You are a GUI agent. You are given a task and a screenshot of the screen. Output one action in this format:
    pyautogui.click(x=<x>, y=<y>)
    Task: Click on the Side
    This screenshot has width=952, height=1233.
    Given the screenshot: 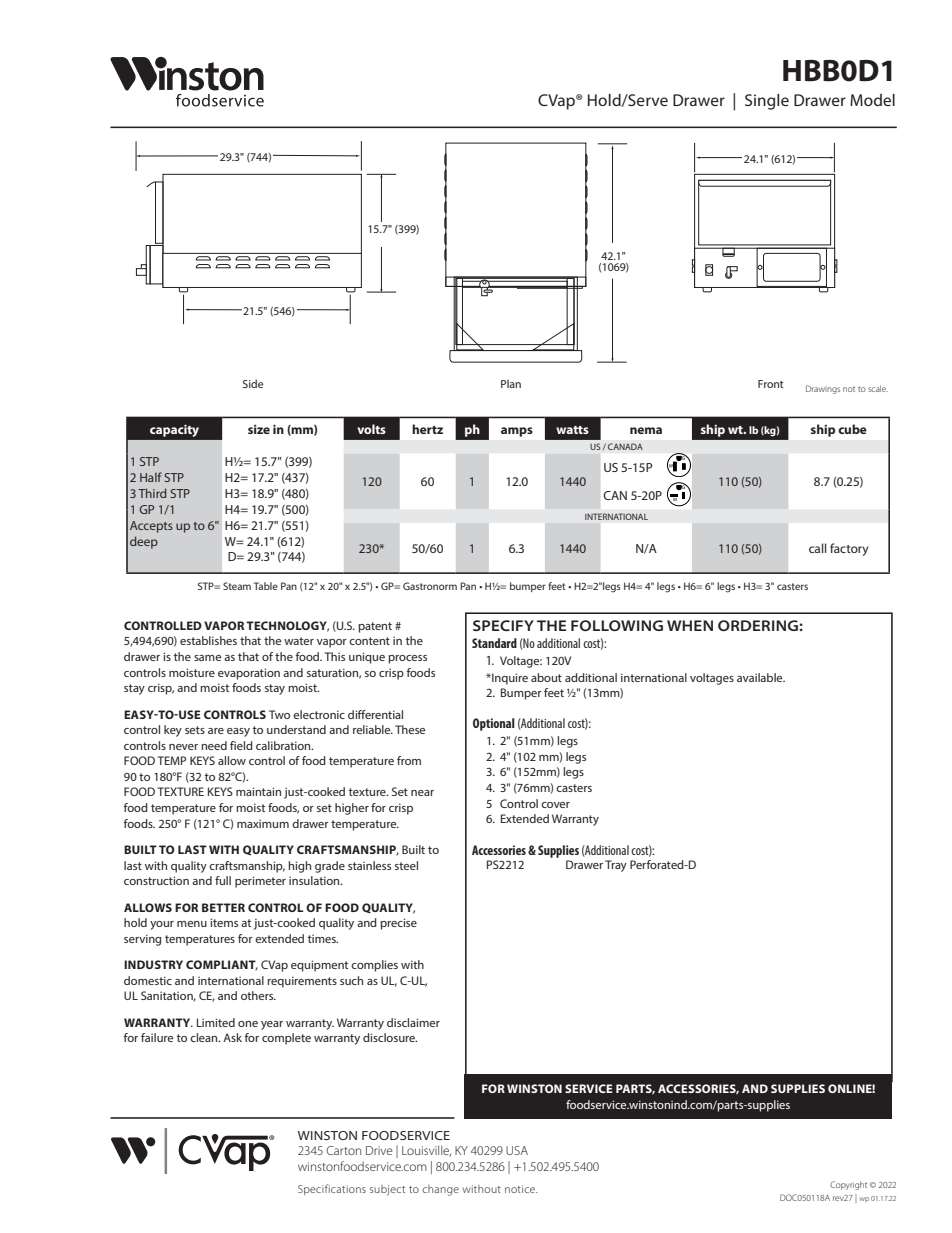 What is the action you would take?
    pyautogui.click(x=253, y=383)
